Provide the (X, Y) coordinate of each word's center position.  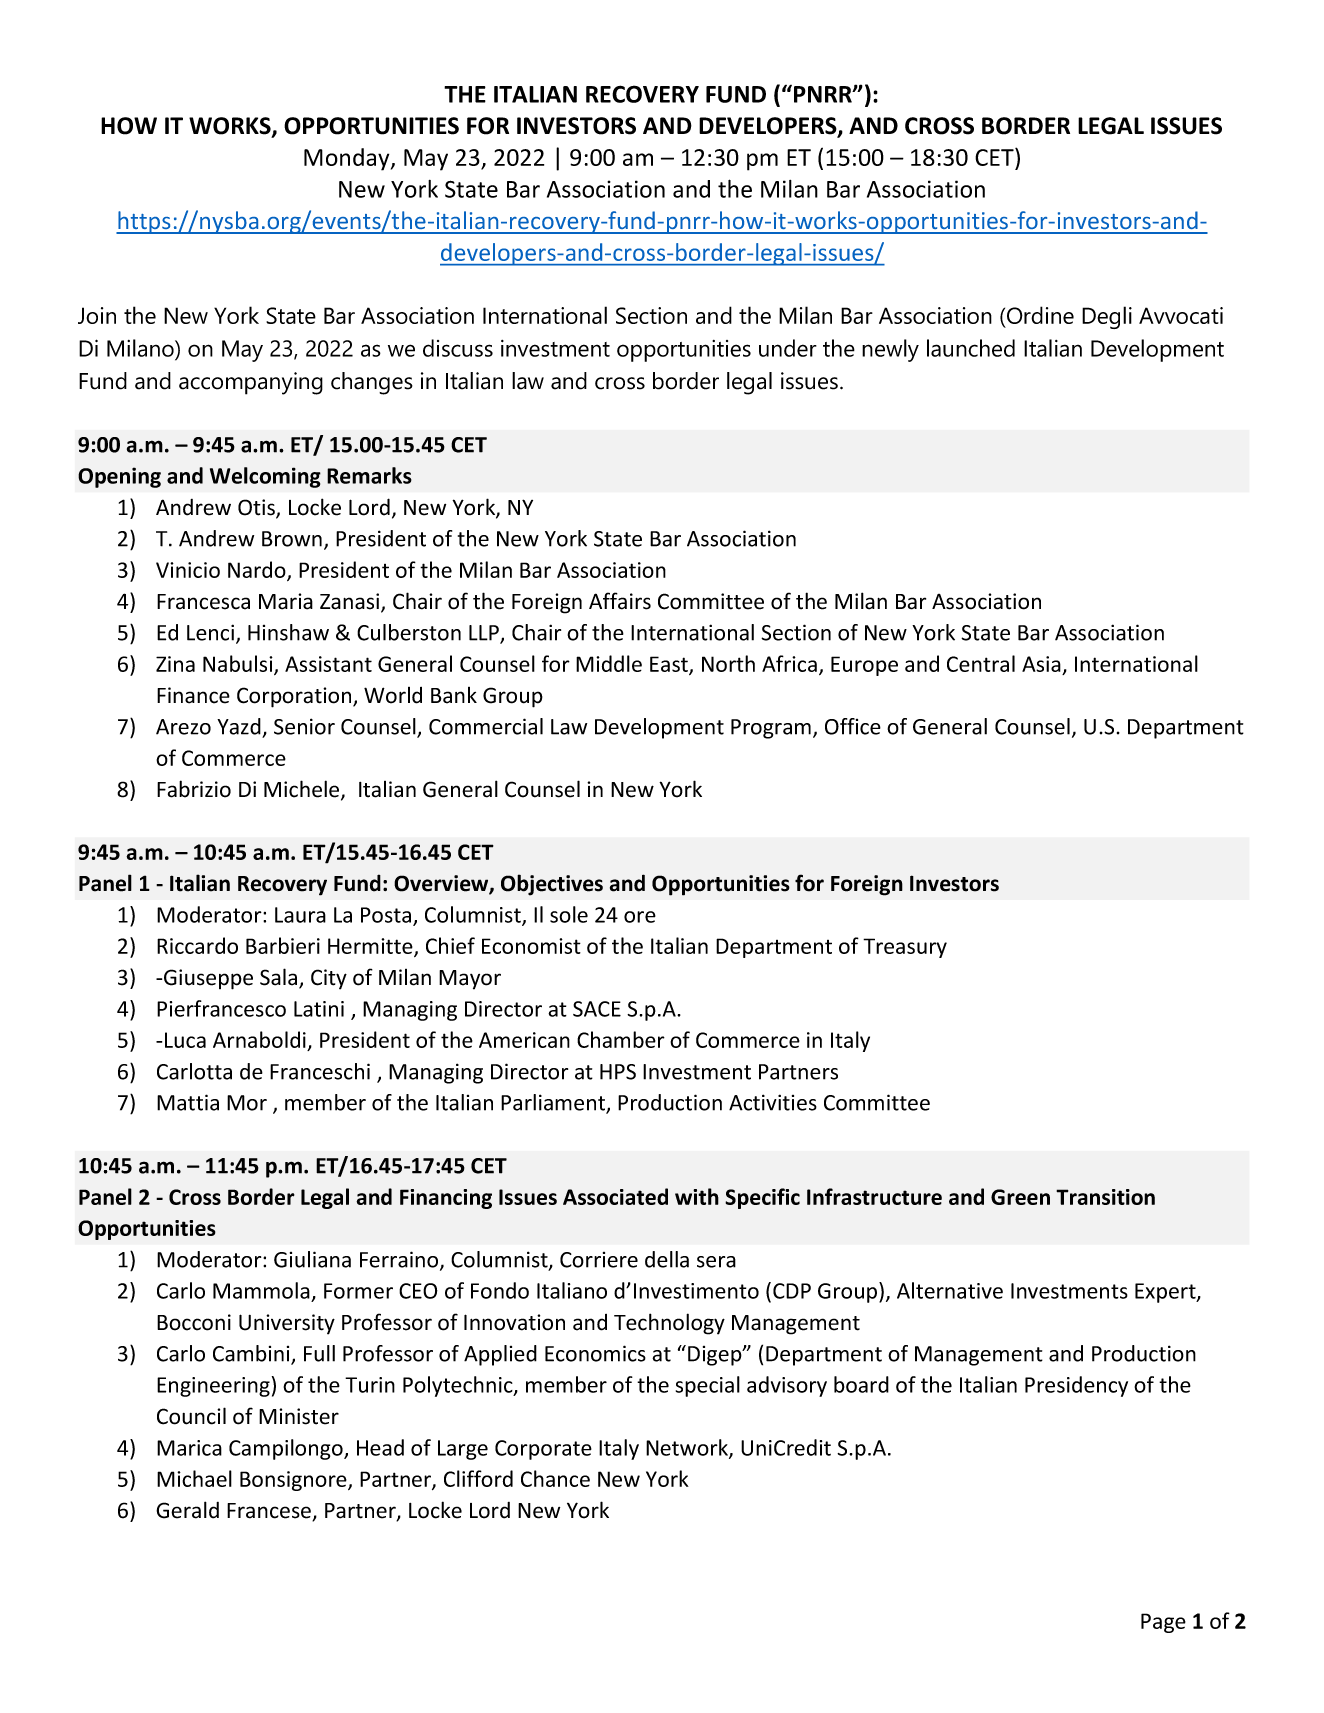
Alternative (950, 1290)
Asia (1041, 664)
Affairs (620, 601)
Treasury (905, 948)
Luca (185, 1040)
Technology (669, 1324)
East (670, 665)
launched (971, 348)
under (788, 348)
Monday (348, 159)
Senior (304, 726)
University (287, 1324)
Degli (1107, 317)
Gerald (187, 1510)
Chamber (621, 1039)
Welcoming (265, 477)
